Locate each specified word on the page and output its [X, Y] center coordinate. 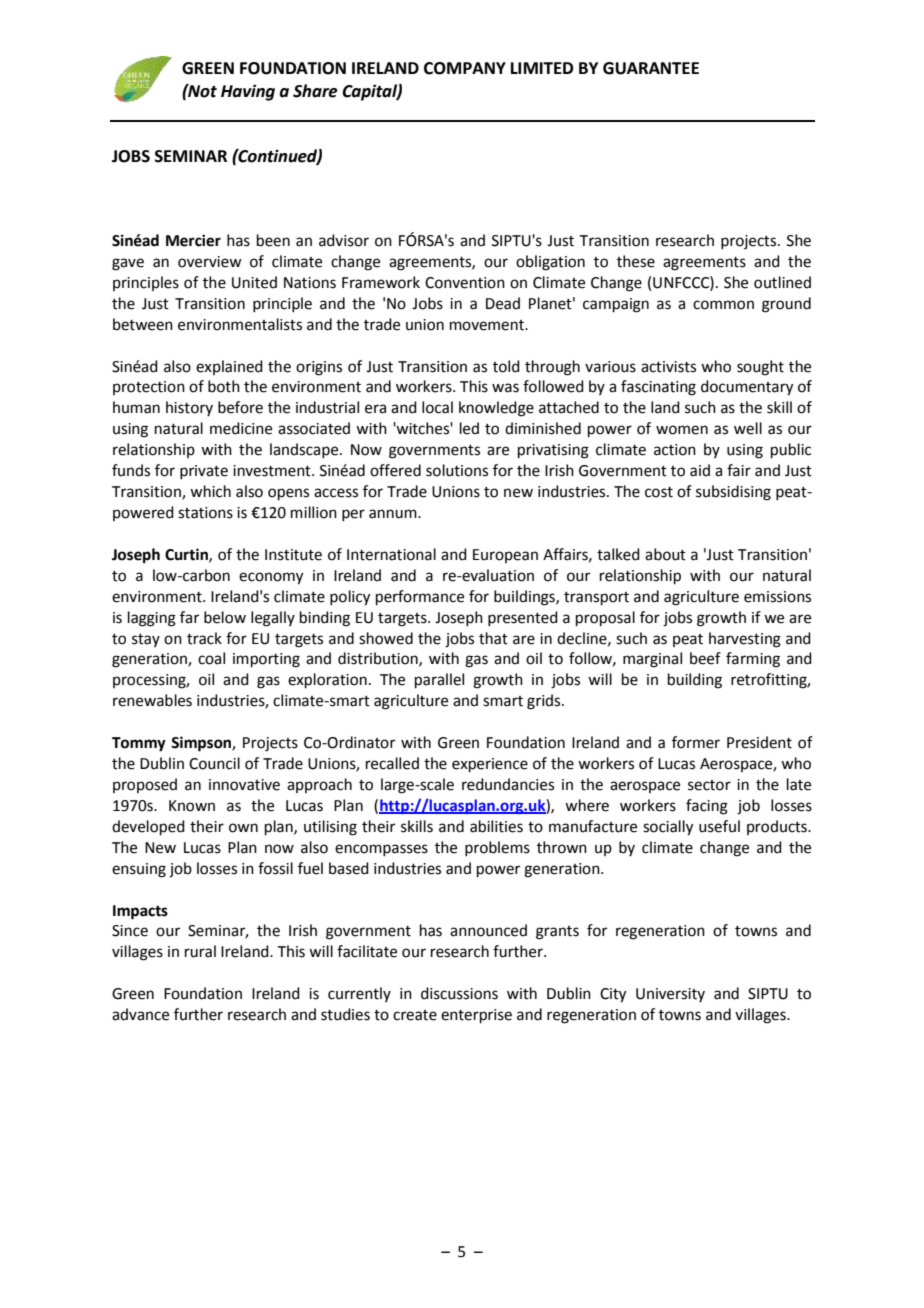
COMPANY [465, 68]
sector [709, 785]
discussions [459, 993]
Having [248, 92]
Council [214, 763]
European [505, 556]
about [665, 554]
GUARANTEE [651, 68]
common [723, 305]
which [210, 491]
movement [488, 325]
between [143, 324]
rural [200, 951]
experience [490, 765]
